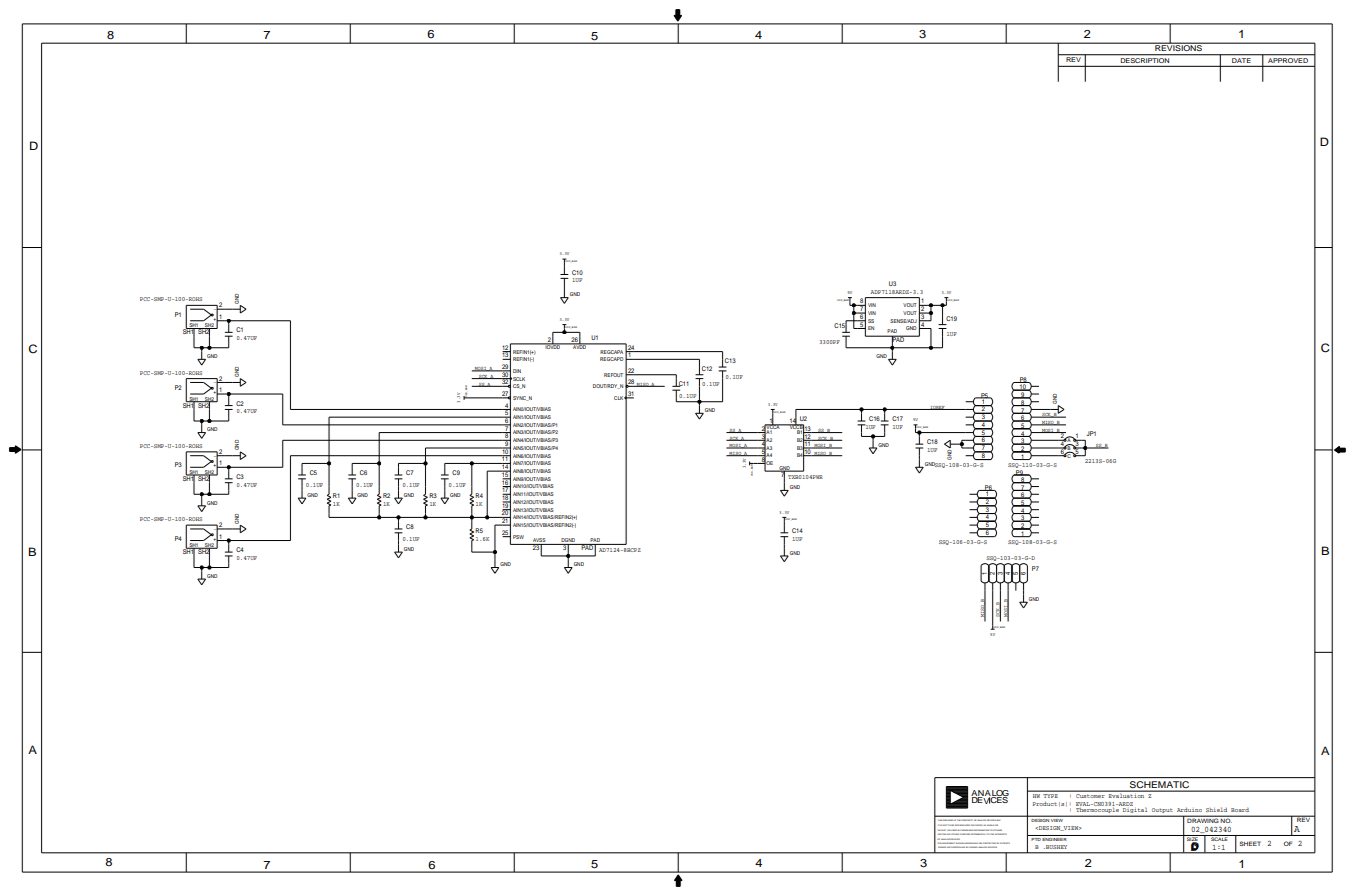 The image size is (1355, 896). What do you see at coordinates (976, 843) in the page?
I see `MAY` at bounding box center [976, 843].
